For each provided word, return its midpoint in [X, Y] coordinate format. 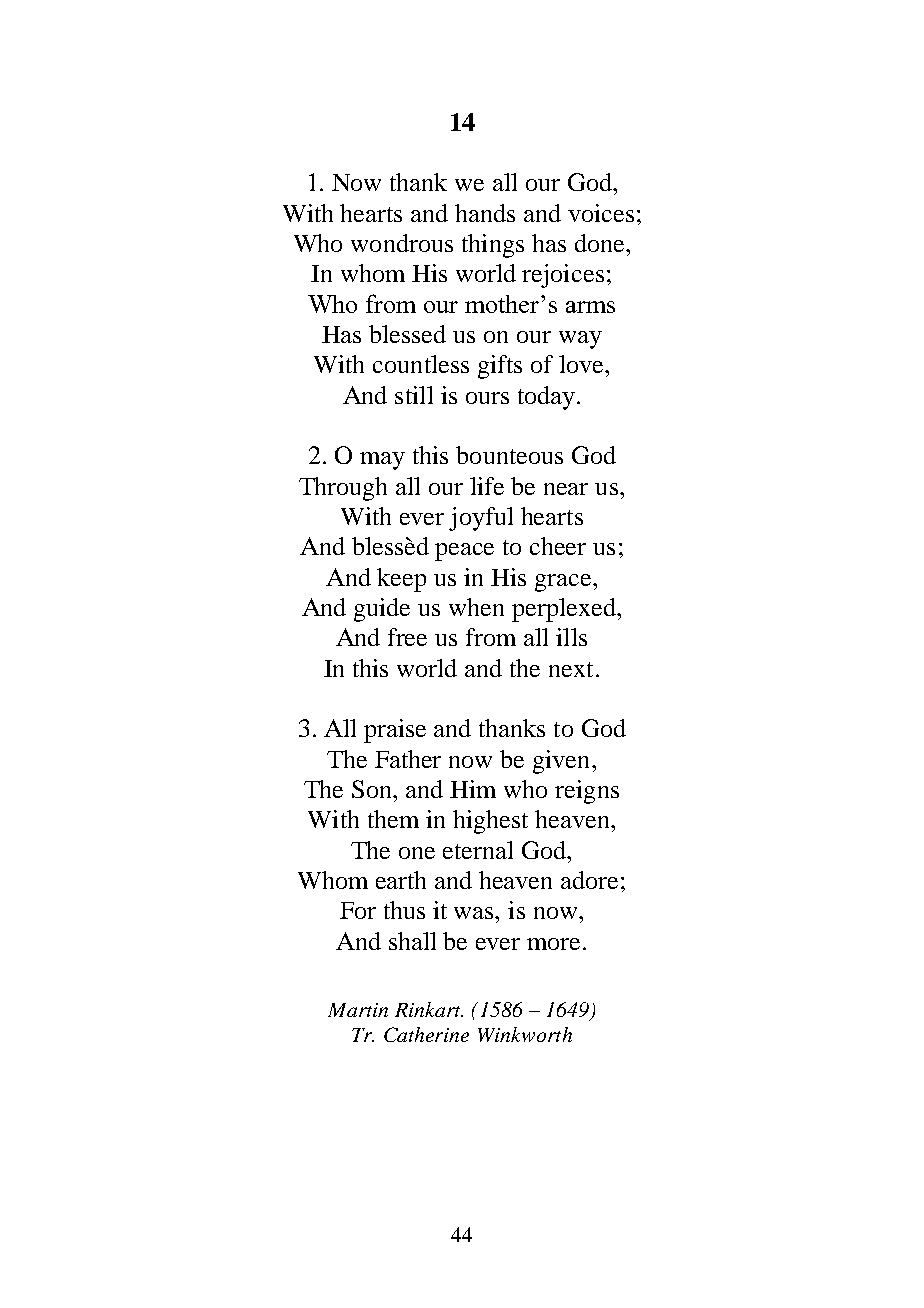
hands [485, 213]
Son [373, 789]
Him [473, 789]
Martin [358, 1010]
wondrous [402, 243]
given [561, 762]
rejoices [563, 276]
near [566, 489]
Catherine [426, 1034]
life [487, 486]
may [382, 461]
